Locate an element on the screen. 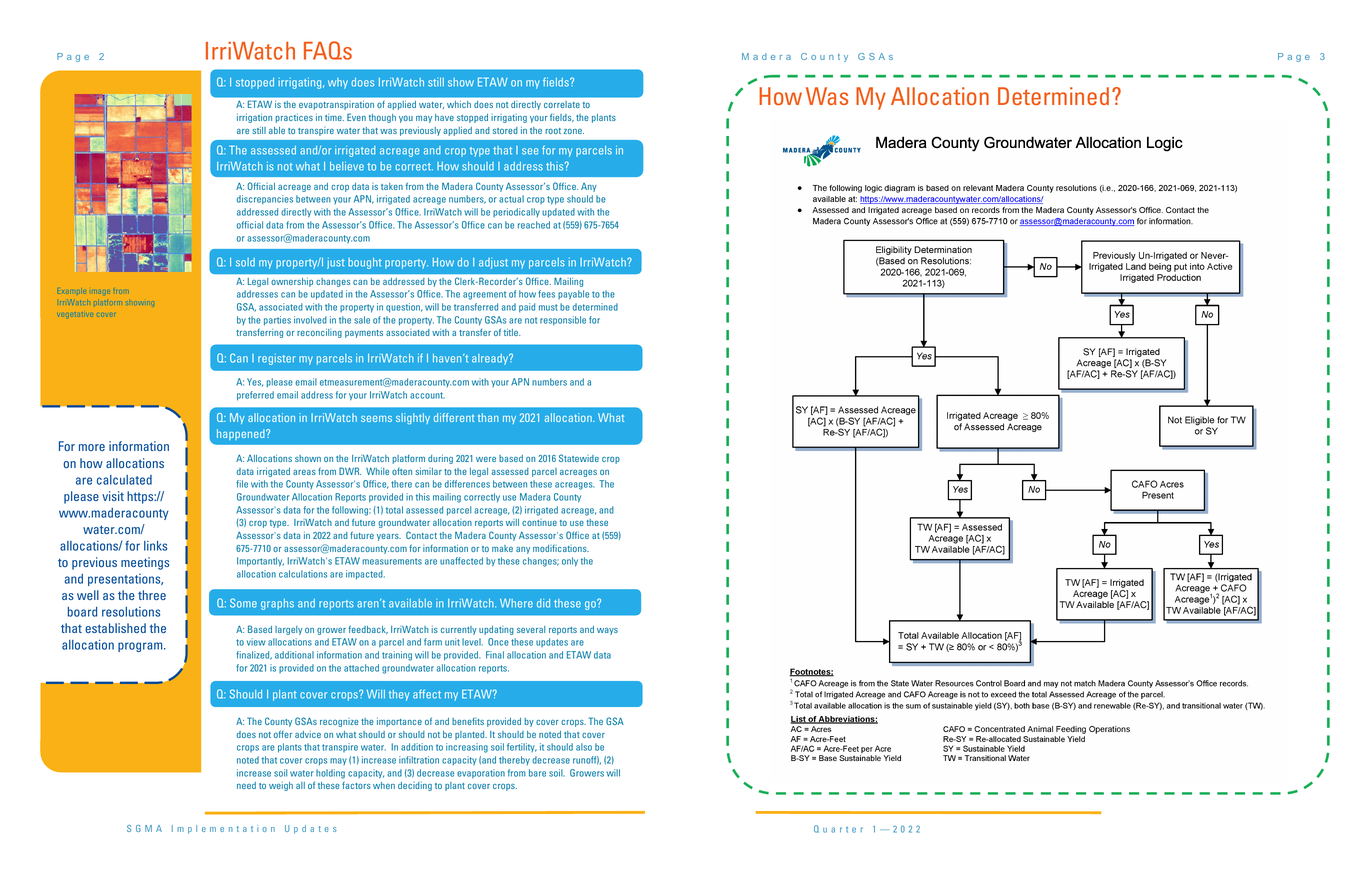 Image resolution: width=1372 pixels, height=887 pixels. need is located at coordinates (246, 785).
